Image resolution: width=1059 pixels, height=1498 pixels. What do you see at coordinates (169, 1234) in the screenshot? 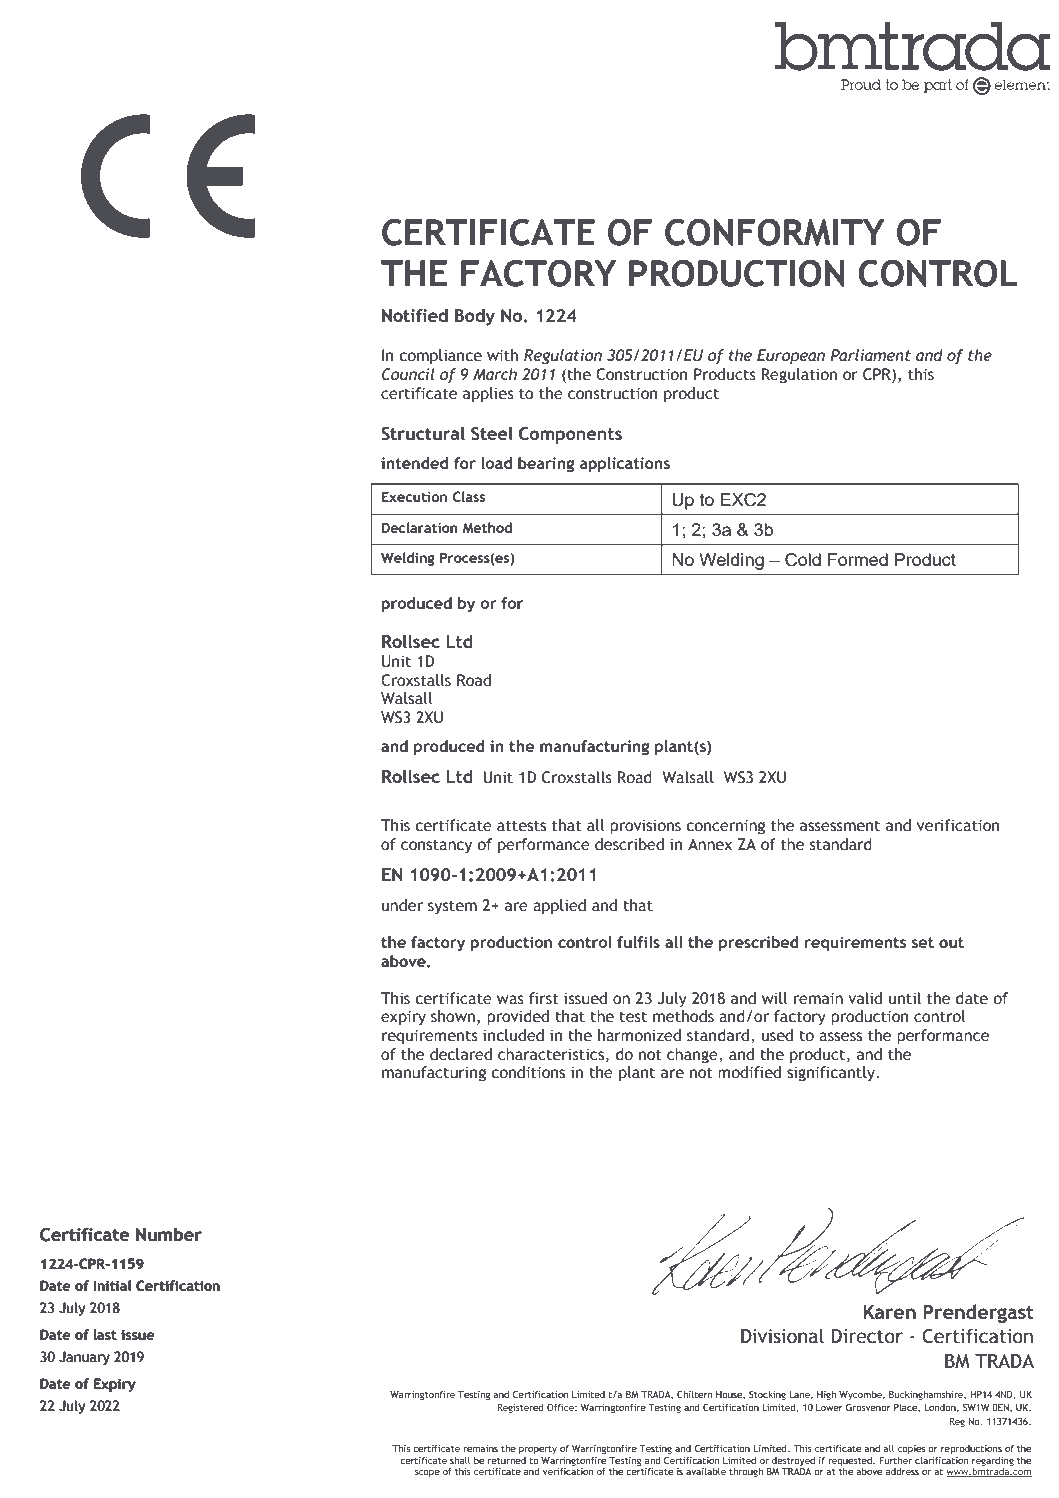
I see `Number` at bounding box center [169, 1234].
